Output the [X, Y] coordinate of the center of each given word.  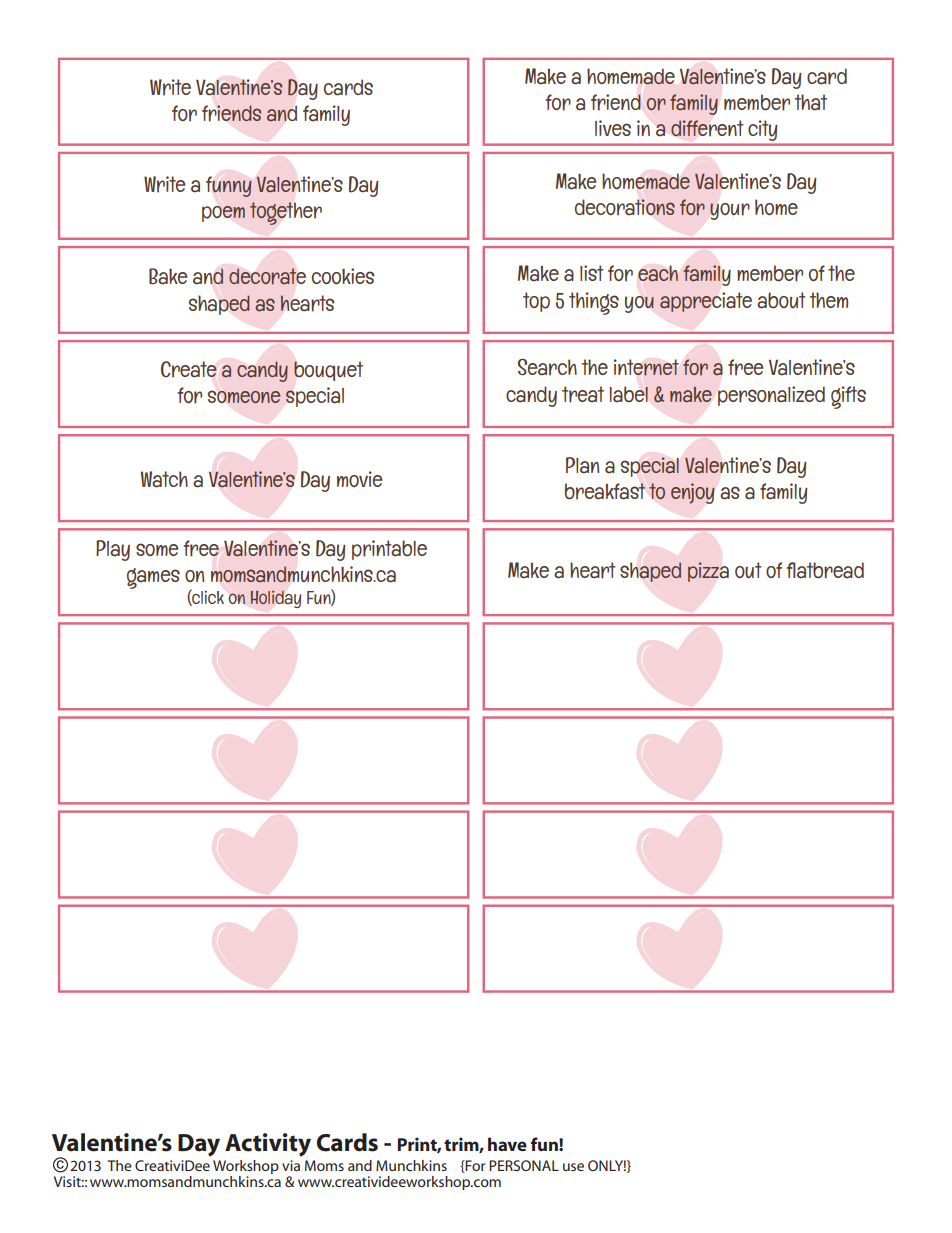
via [291, 1165]
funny [228, 186]
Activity [268, 1145]
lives [613, 128]
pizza [708, 572]
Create [189, 369]
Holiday [275, 599]
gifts [848, 397]
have [507, 1144]
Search [547, 367]
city [762, 130]
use [573, 1167]
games [153, 578]
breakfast [605, 491]
